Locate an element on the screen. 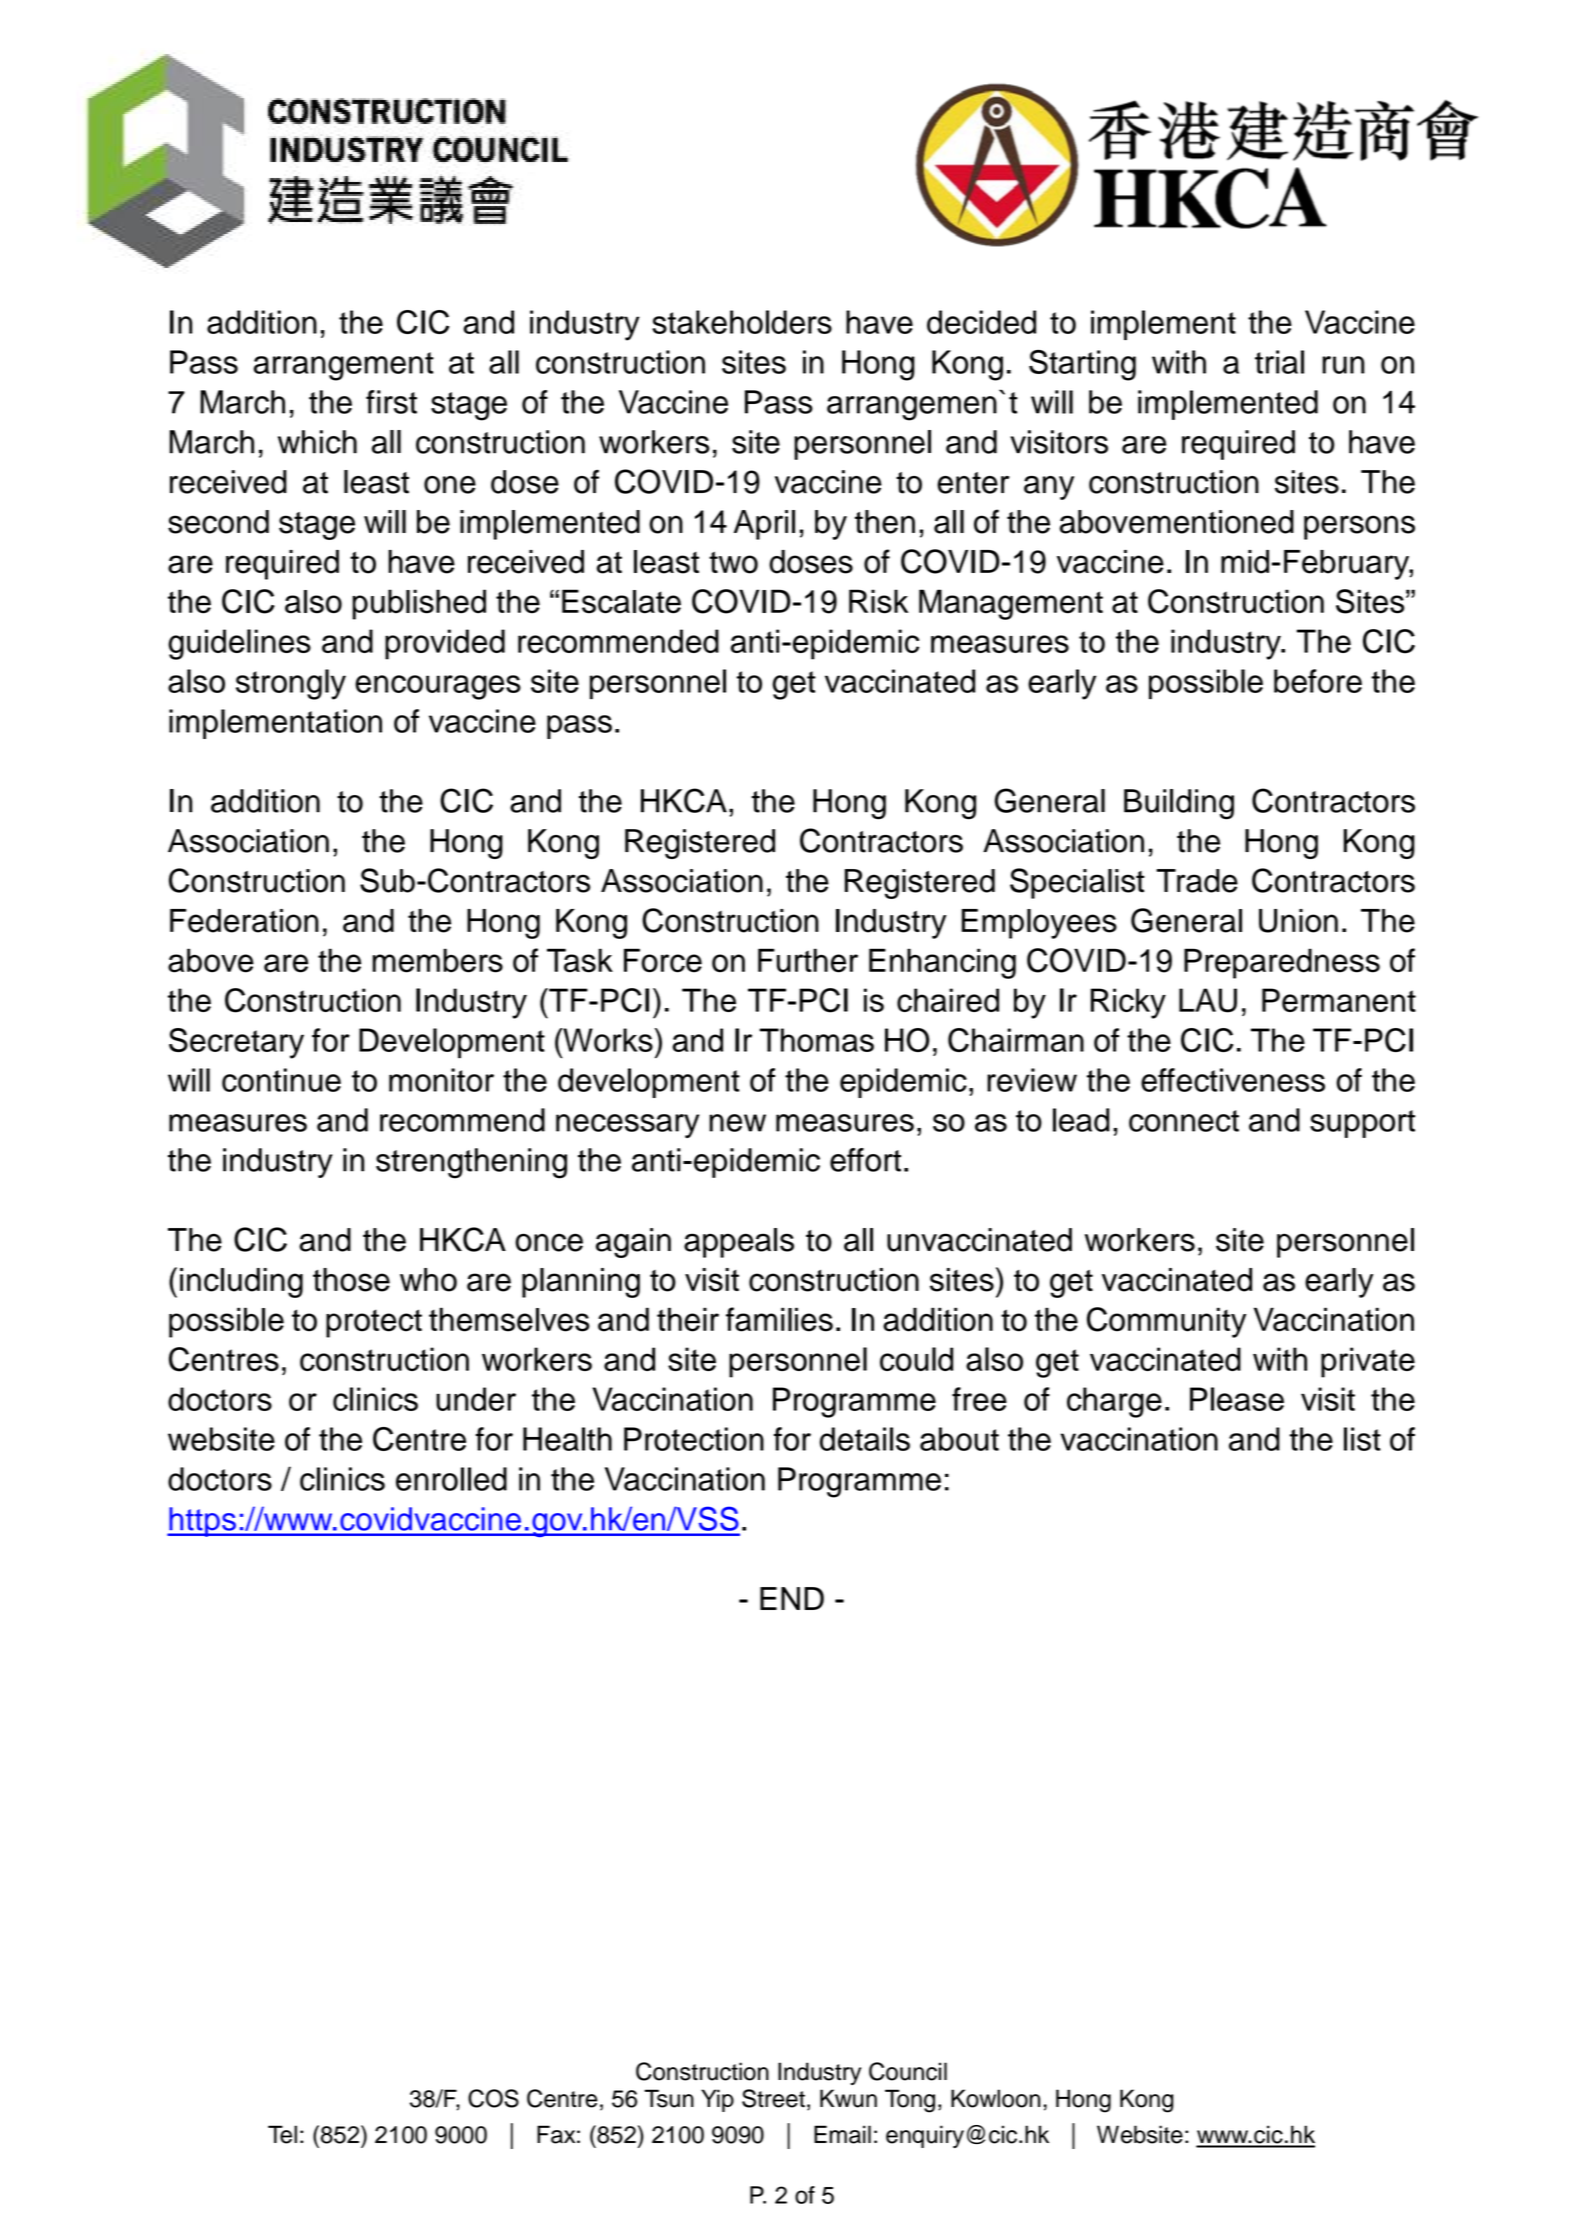 This screenshot has width=1583, height=2239. Tel is located at coordinates (282, 2134).
